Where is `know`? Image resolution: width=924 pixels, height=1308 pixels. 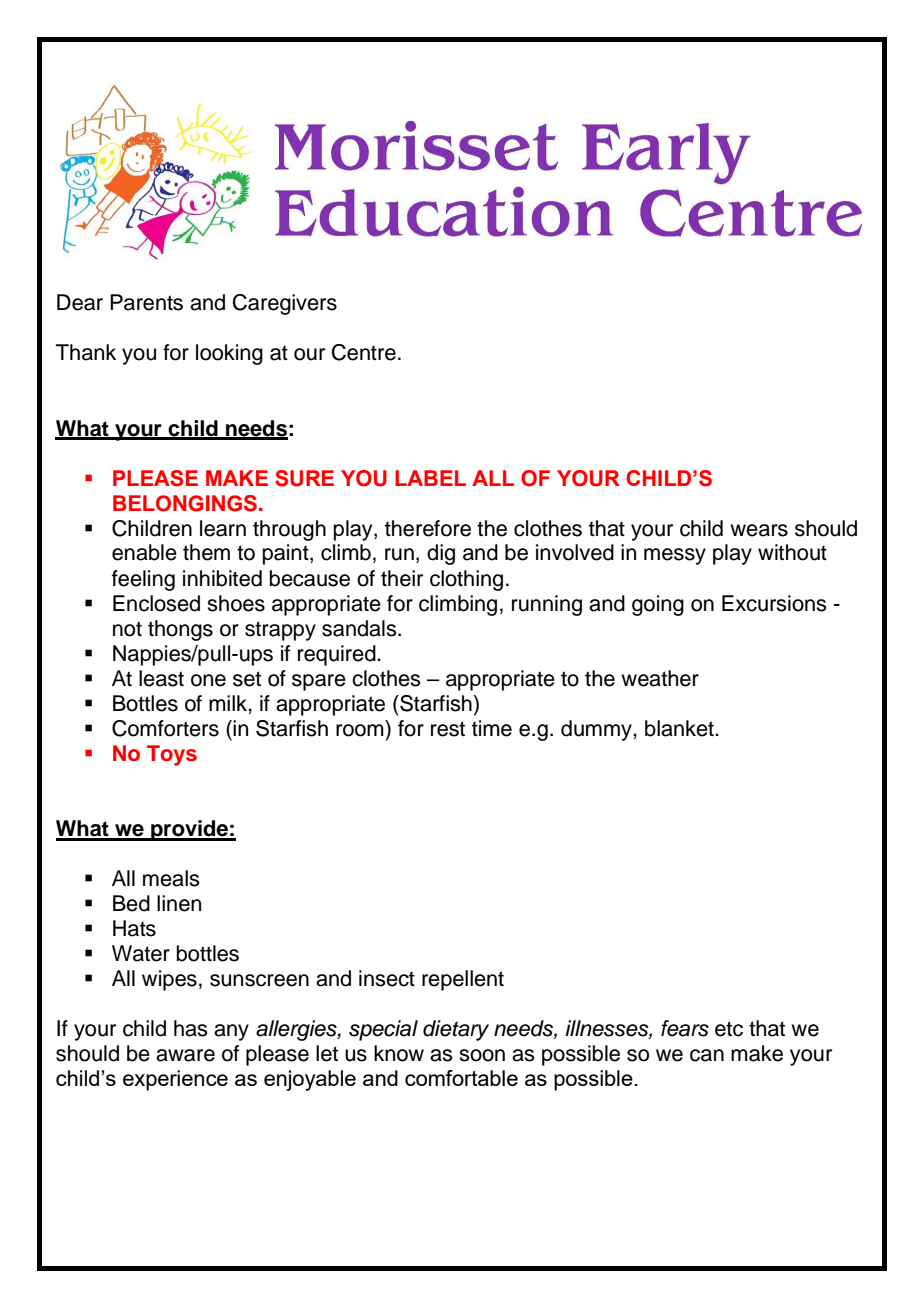
know is located at coordinates (399, 1053).
